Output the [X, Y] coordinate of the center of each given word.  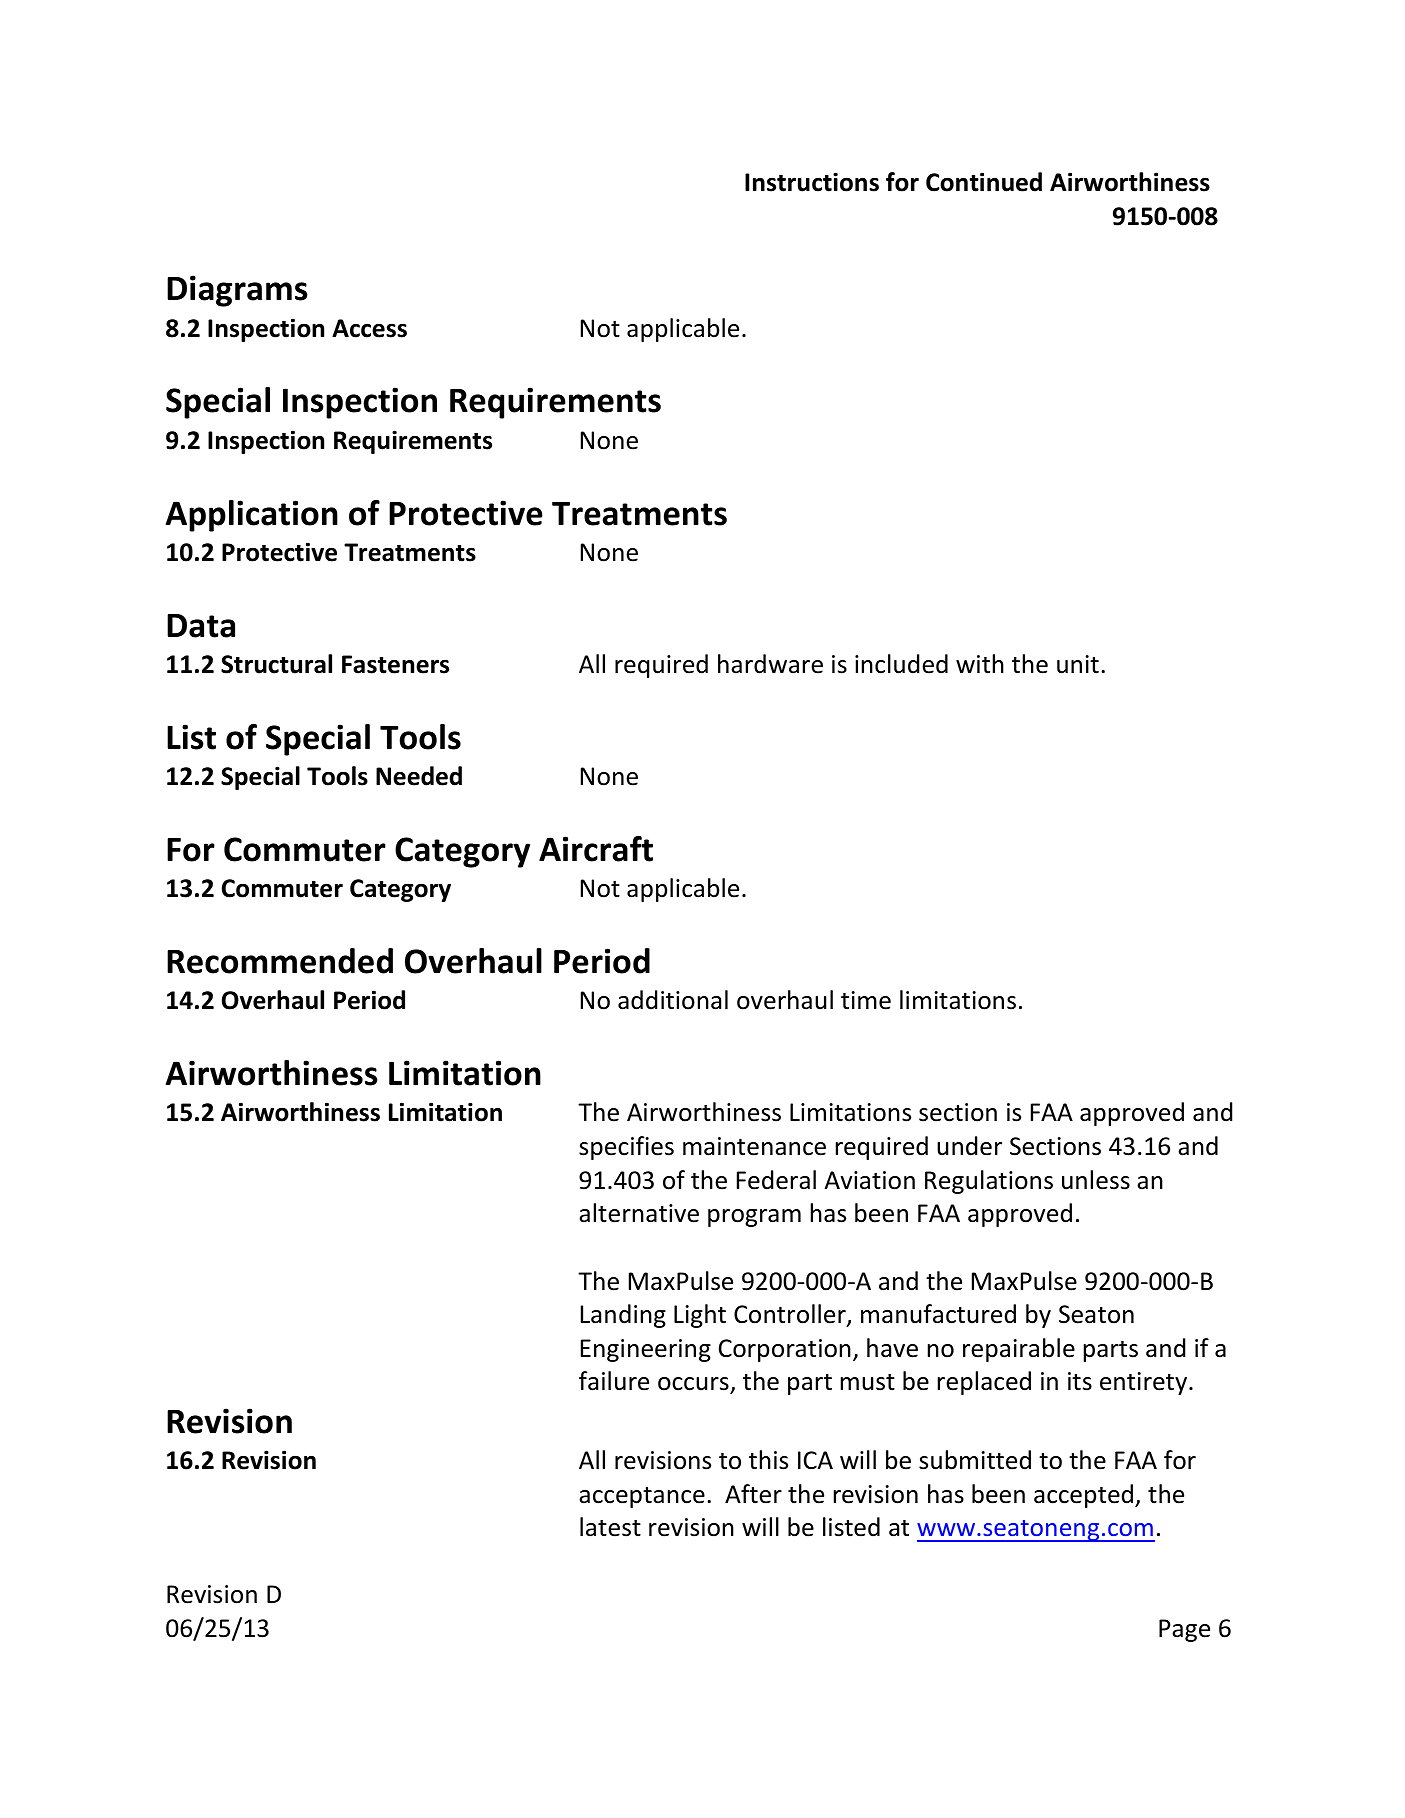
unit [1078, 664]
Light [700, 1316]
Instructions [812, 182]
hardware [770, 664]
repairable [1019, 1350]
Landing [623, 1316]
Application [252, 516]
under [969, 1146]
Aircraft [596, 849]
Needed [419, 776]
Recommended [280, 961]
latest [610, 1527]
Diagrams [237, 291]
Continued [984, 182]
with [980, 663]
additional [673, 1000]
